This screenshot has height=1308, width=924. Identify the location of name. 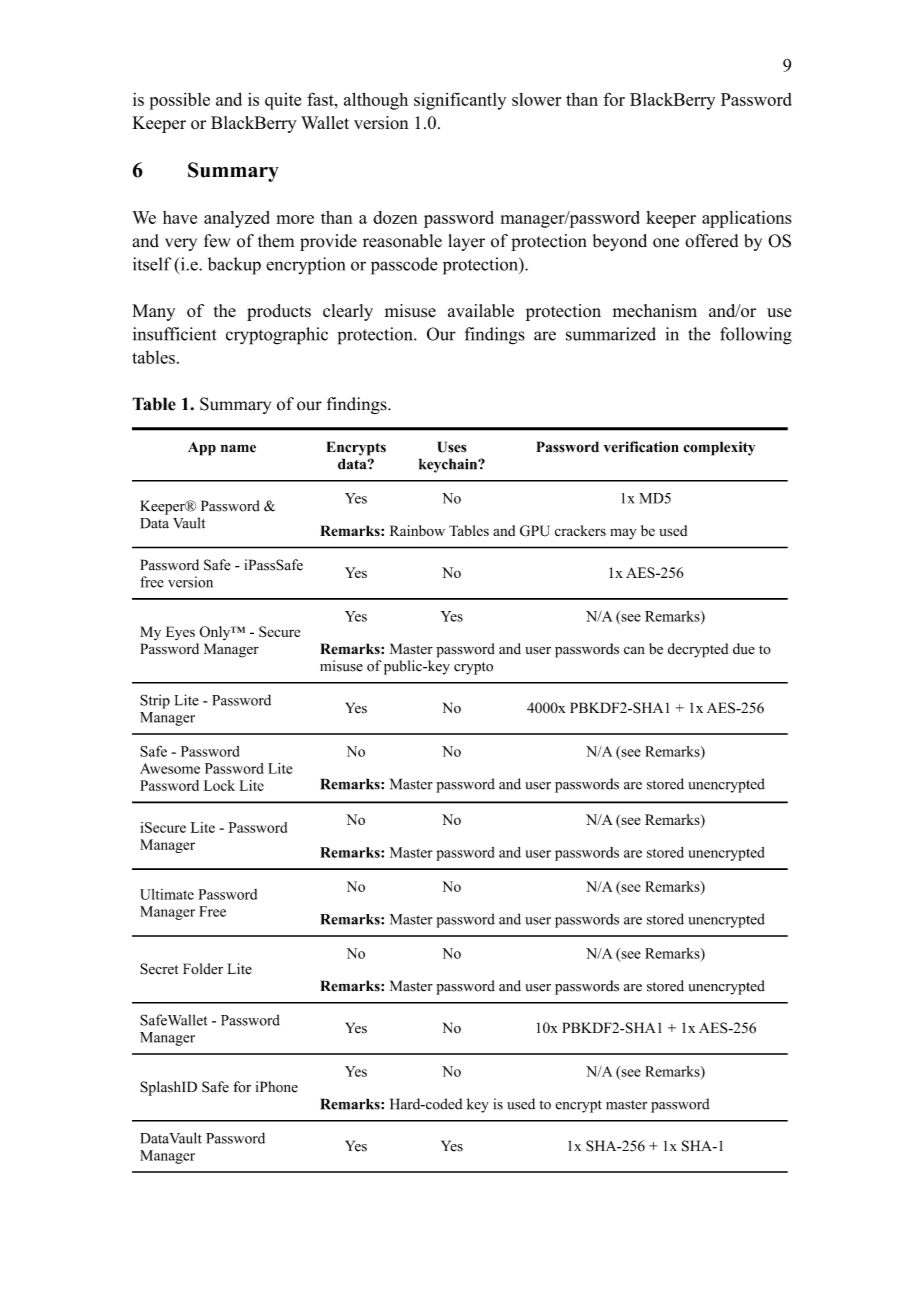
(238, 448).
